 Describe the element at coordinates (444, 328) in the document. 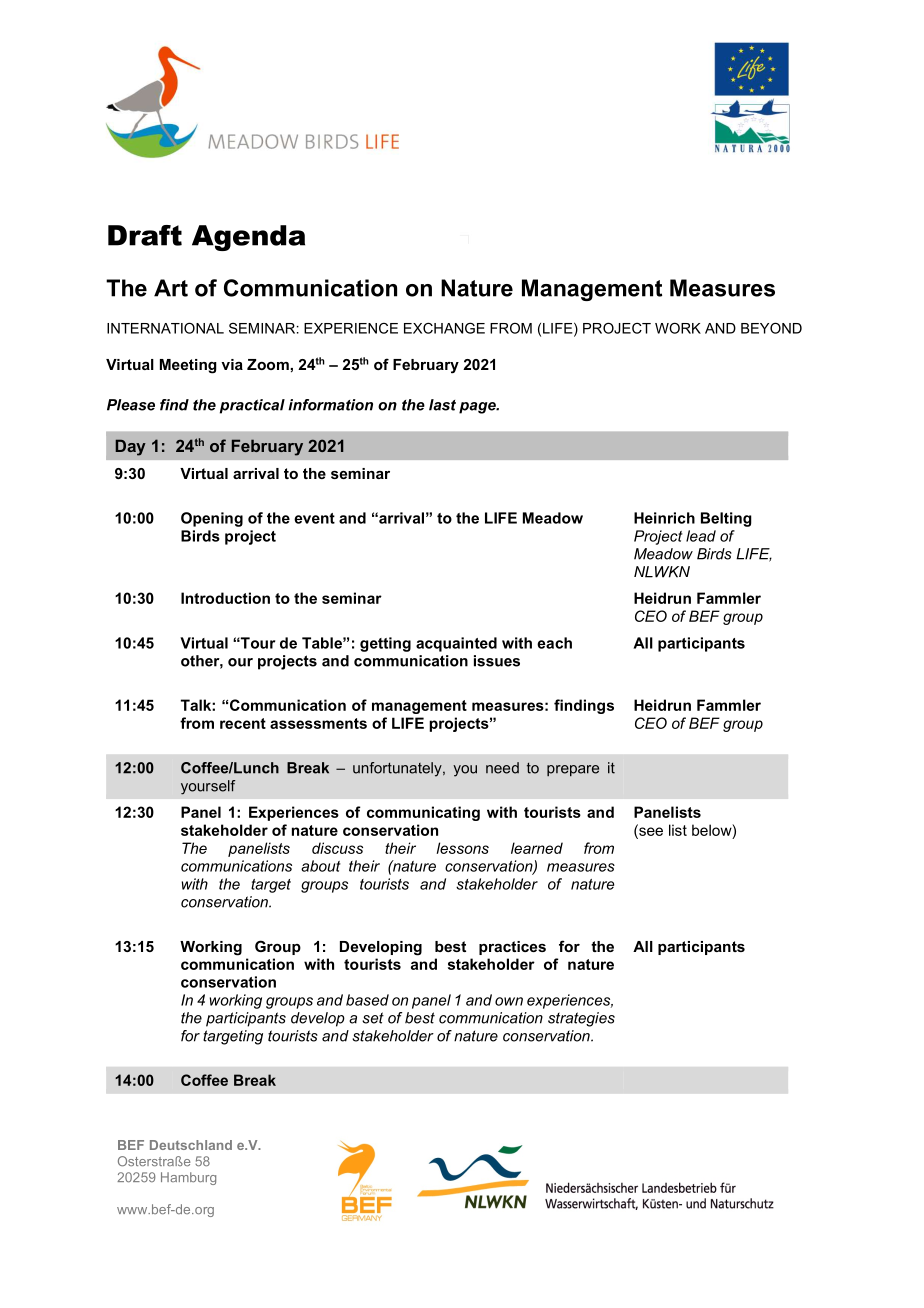

I see `EXCHANGE` at that location.
